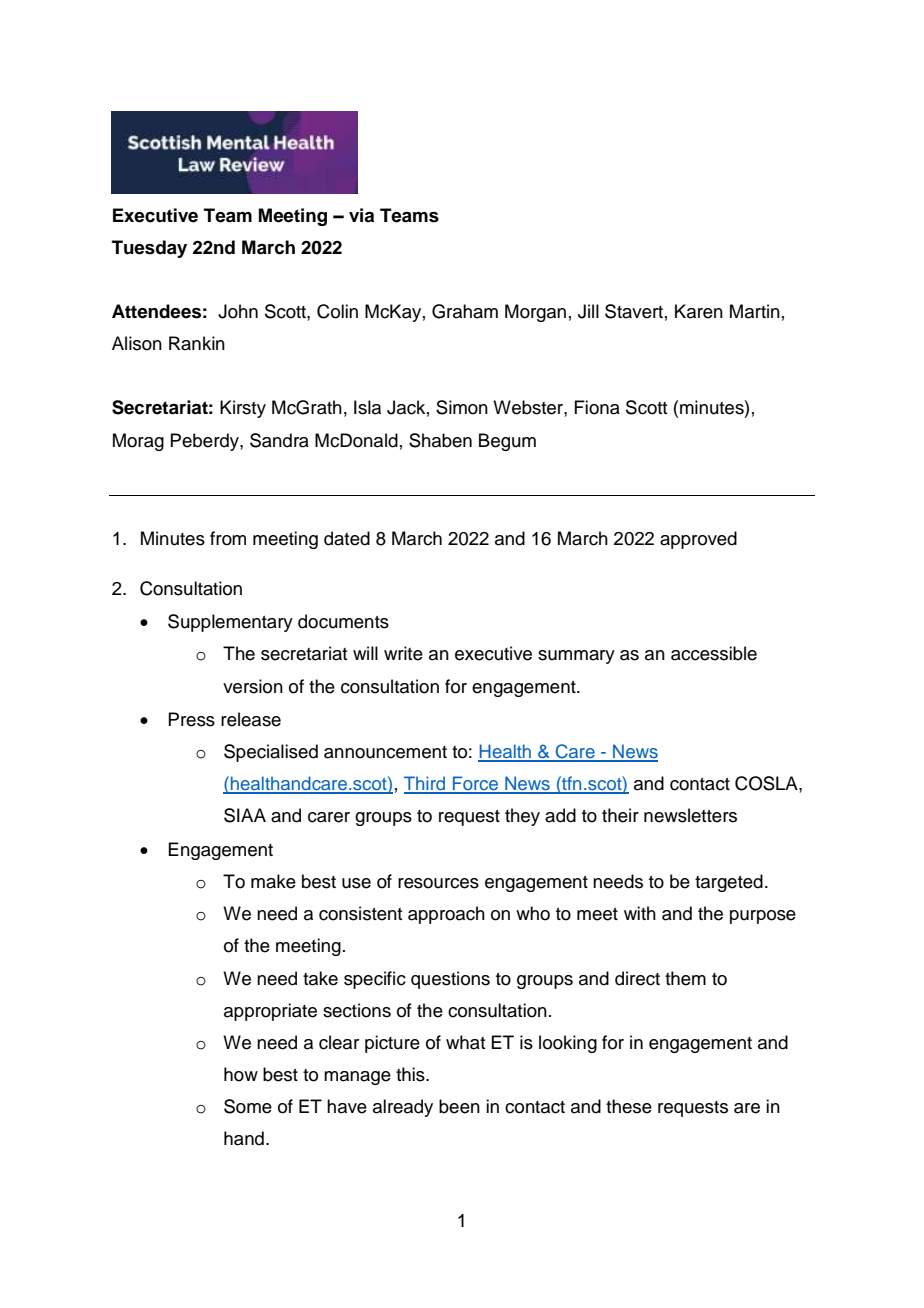 This page has width=924, height=1308. What do you see at coordinates (403, 653) in the page?
I see `write` at bounding box center [403, 653].
